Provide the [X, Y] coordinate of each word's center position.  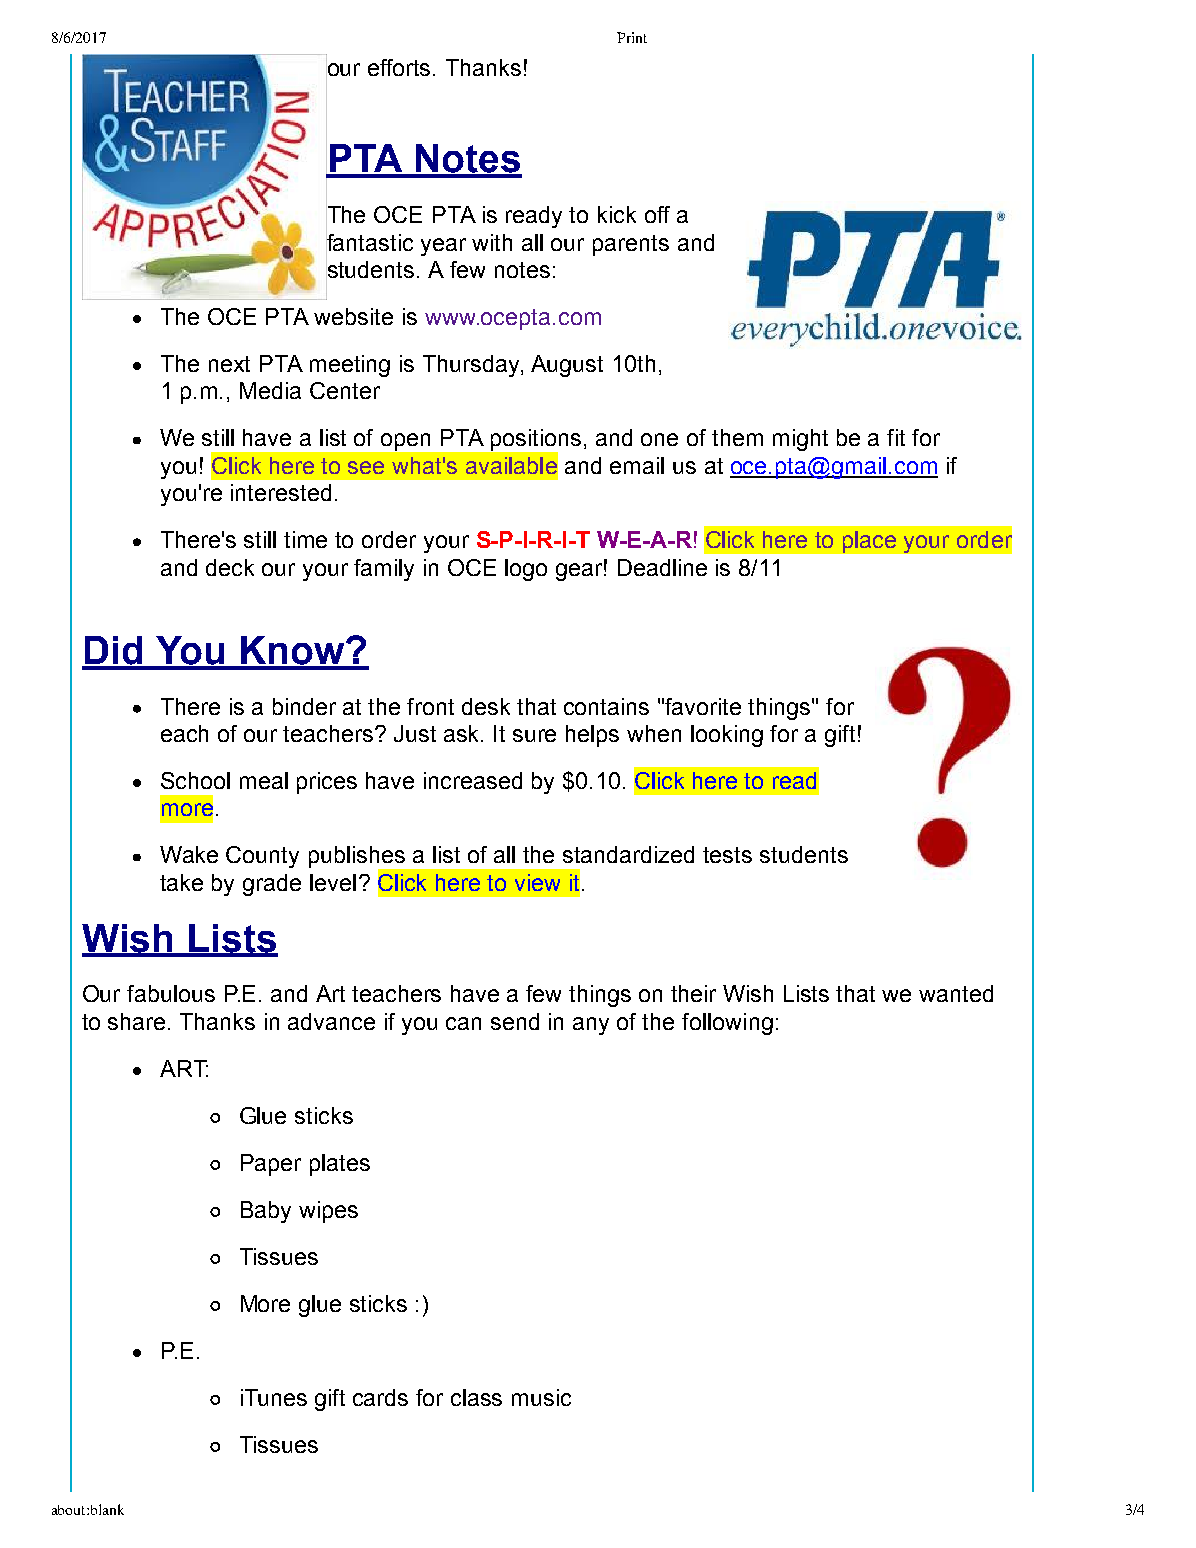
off [657, 214]
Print [632, 37]
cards [380, 1397]
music [541, 1397]
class [476, 1397]
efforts [401, 67]
